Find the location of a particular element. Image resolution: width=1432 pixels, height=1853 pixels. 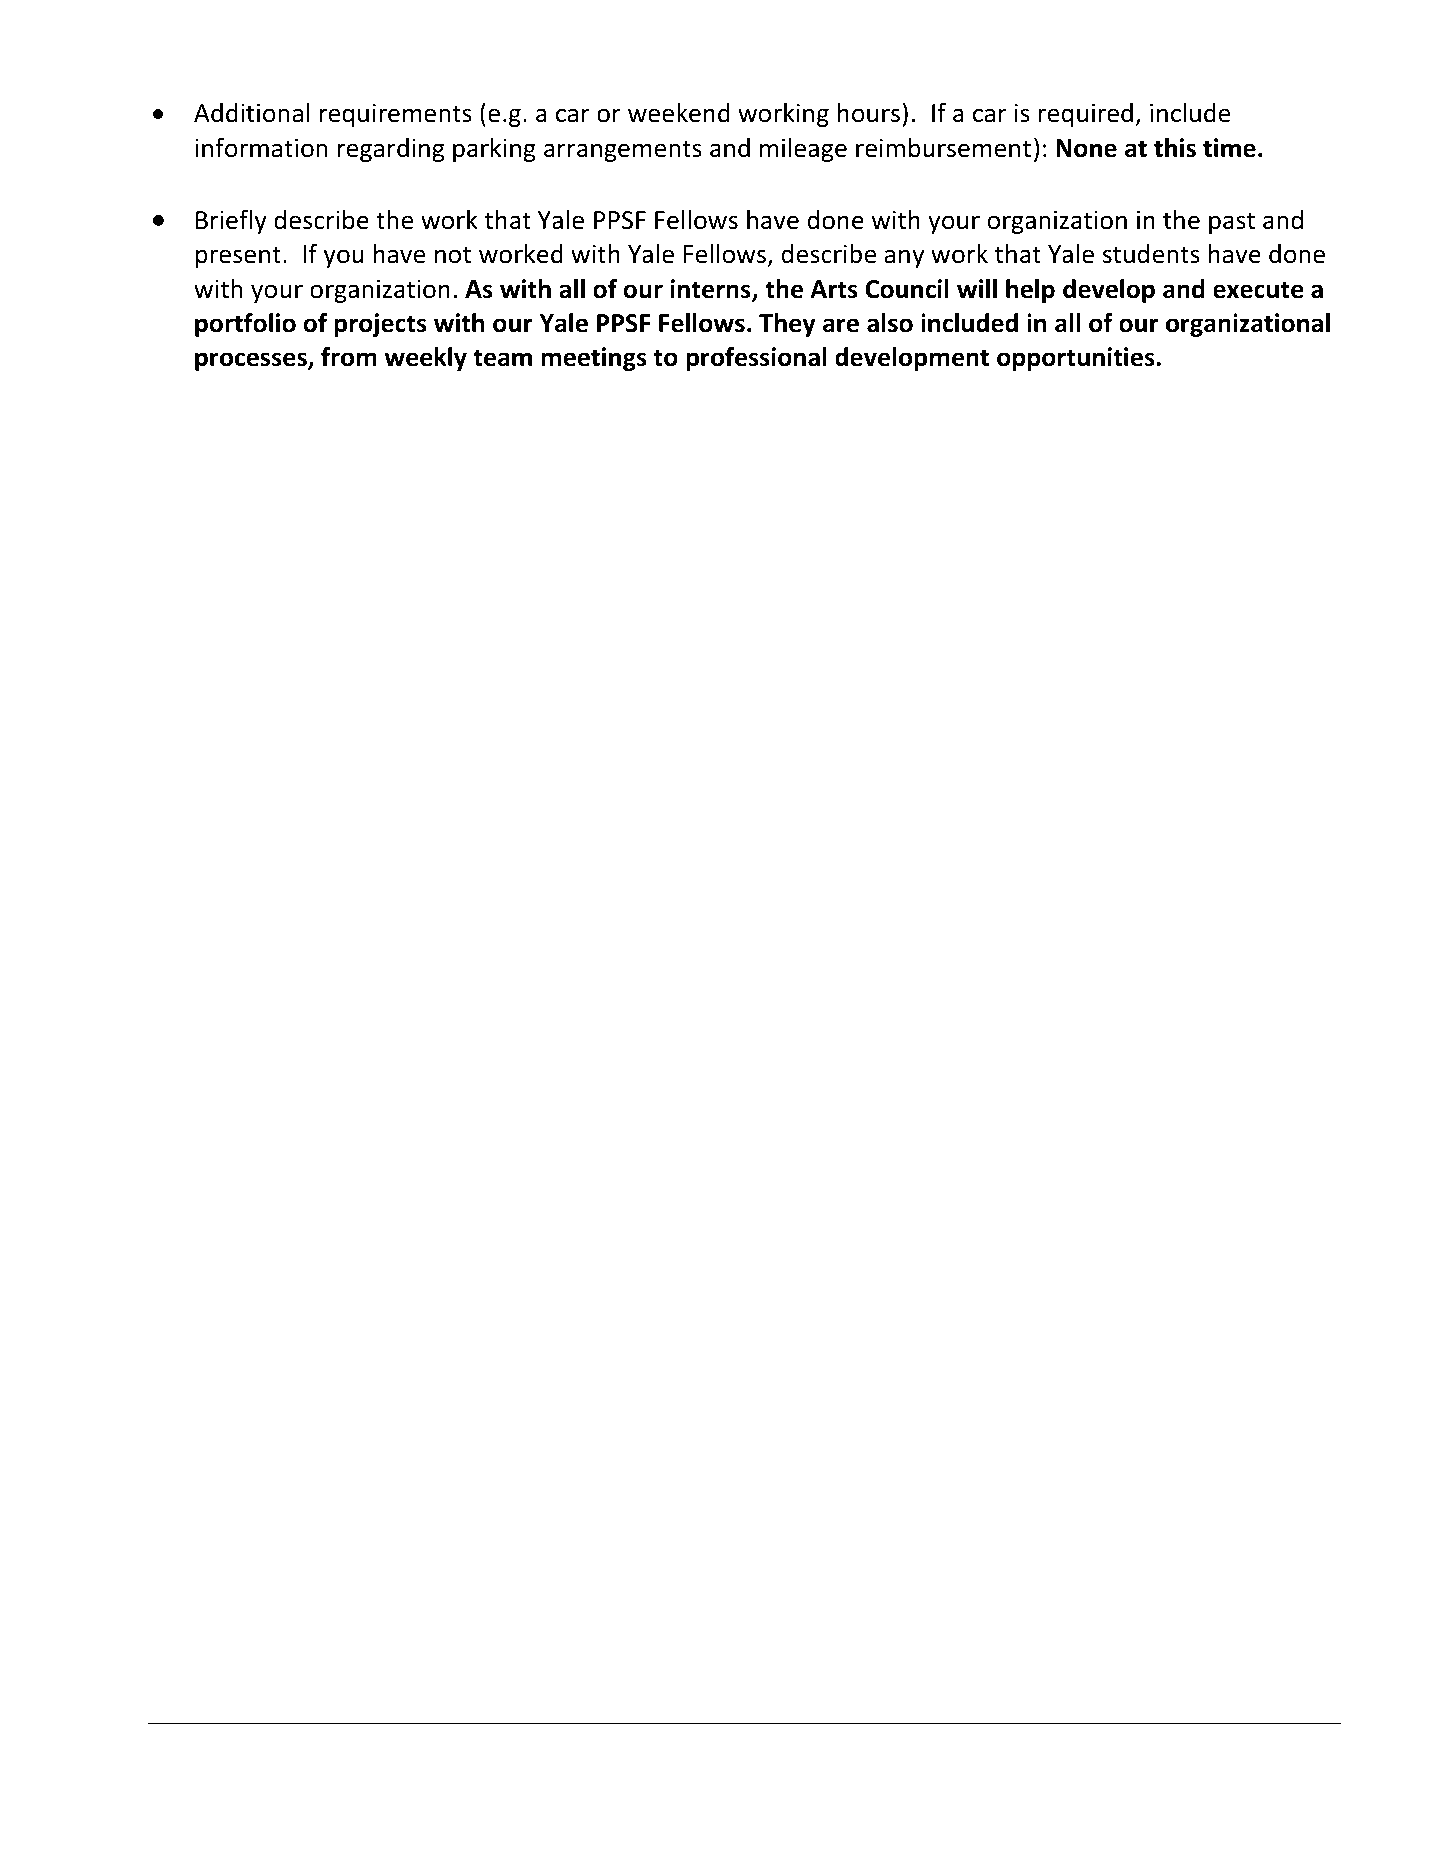

mileage is located at coordinates (803, 150).
